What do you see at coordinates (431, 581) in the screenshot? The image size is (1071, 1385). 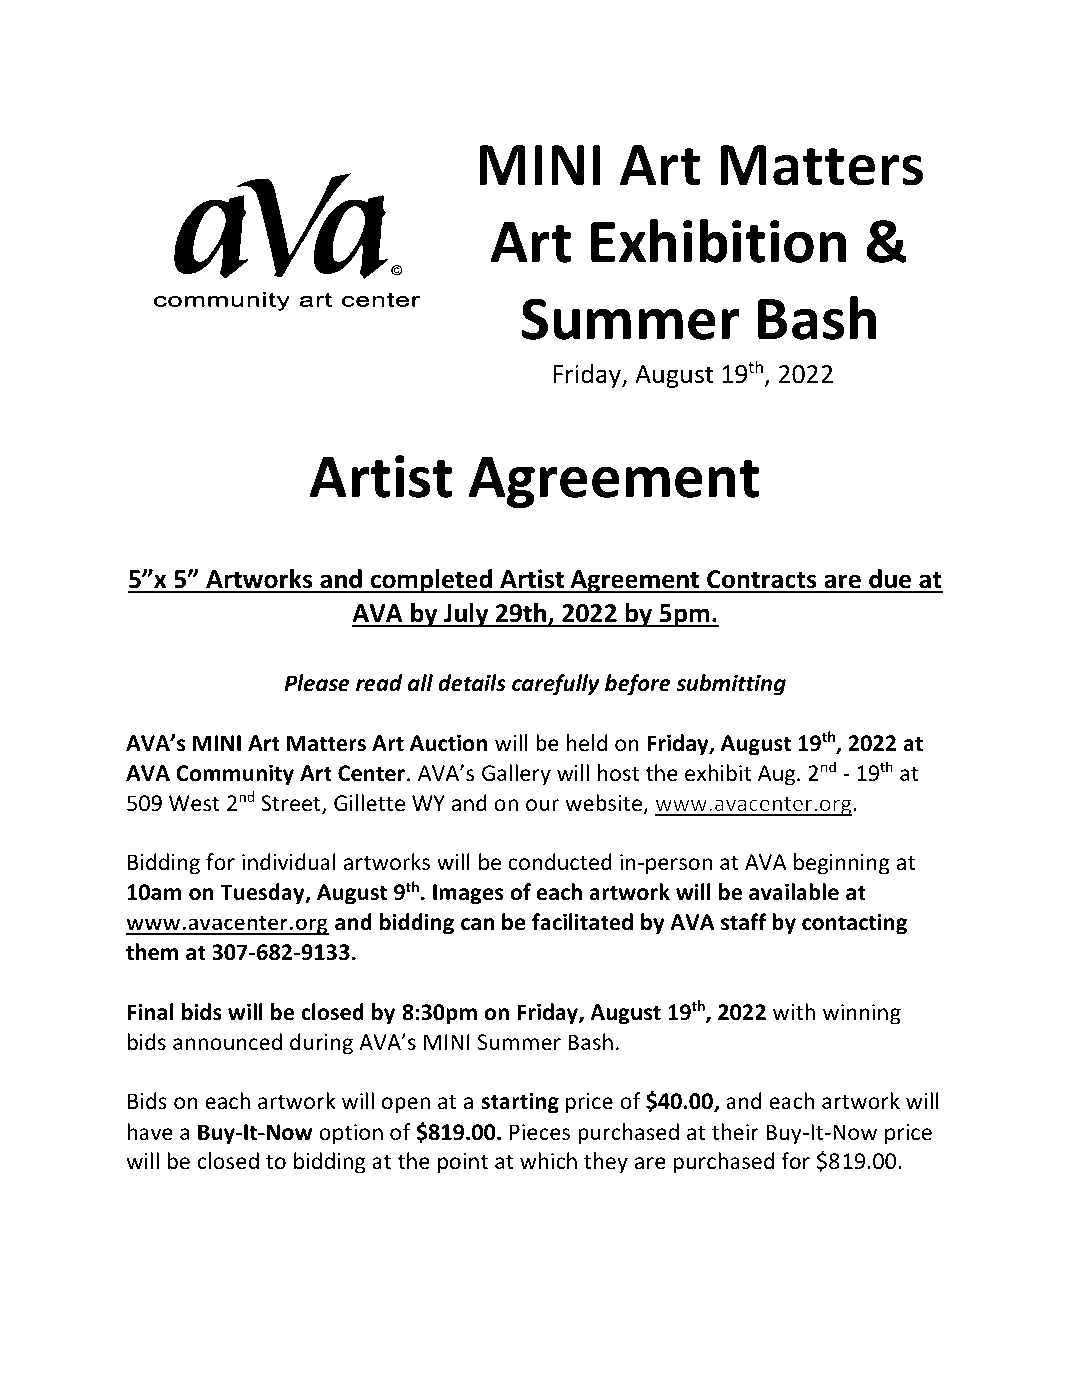 I see `completed` at bounding box center [431, 581].
